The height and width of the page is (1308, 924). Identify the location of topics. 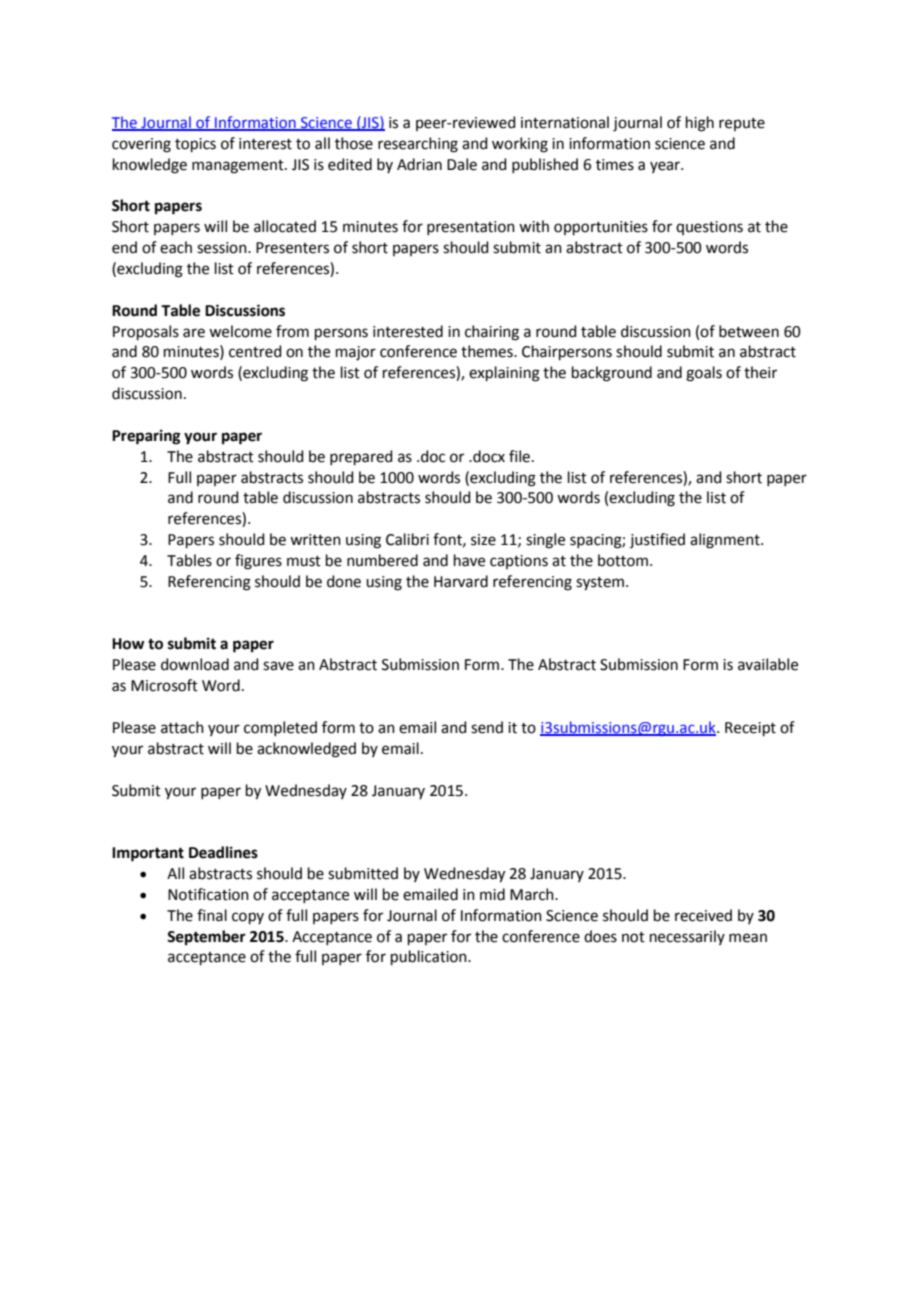
(195, 145).
